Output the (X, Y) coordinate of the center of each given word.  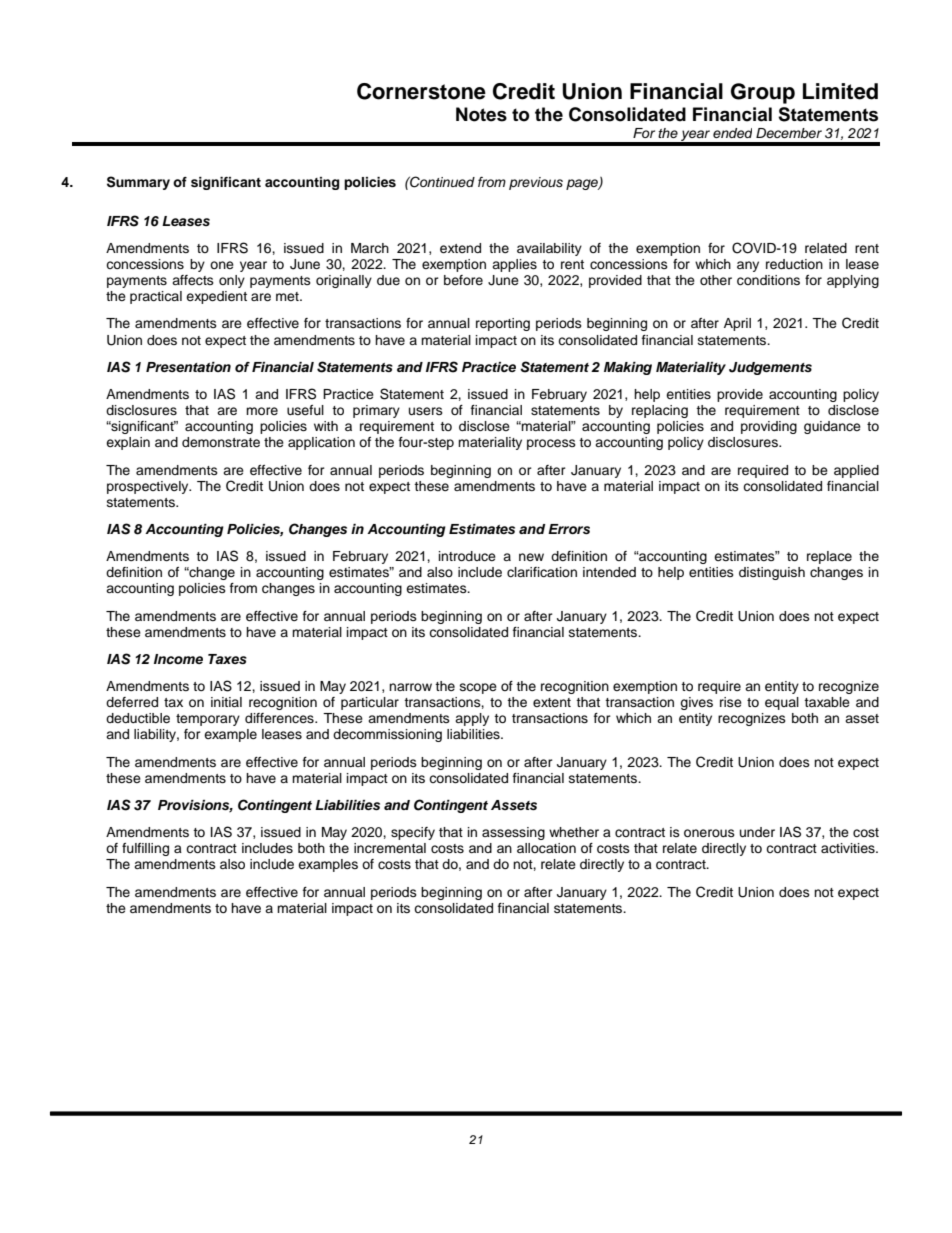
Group (763, 93)
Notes (481, 114)
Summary (138, 183)
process (551, 444)
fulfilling (145, 849)
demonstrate (221, 442)
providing (769, 427)
